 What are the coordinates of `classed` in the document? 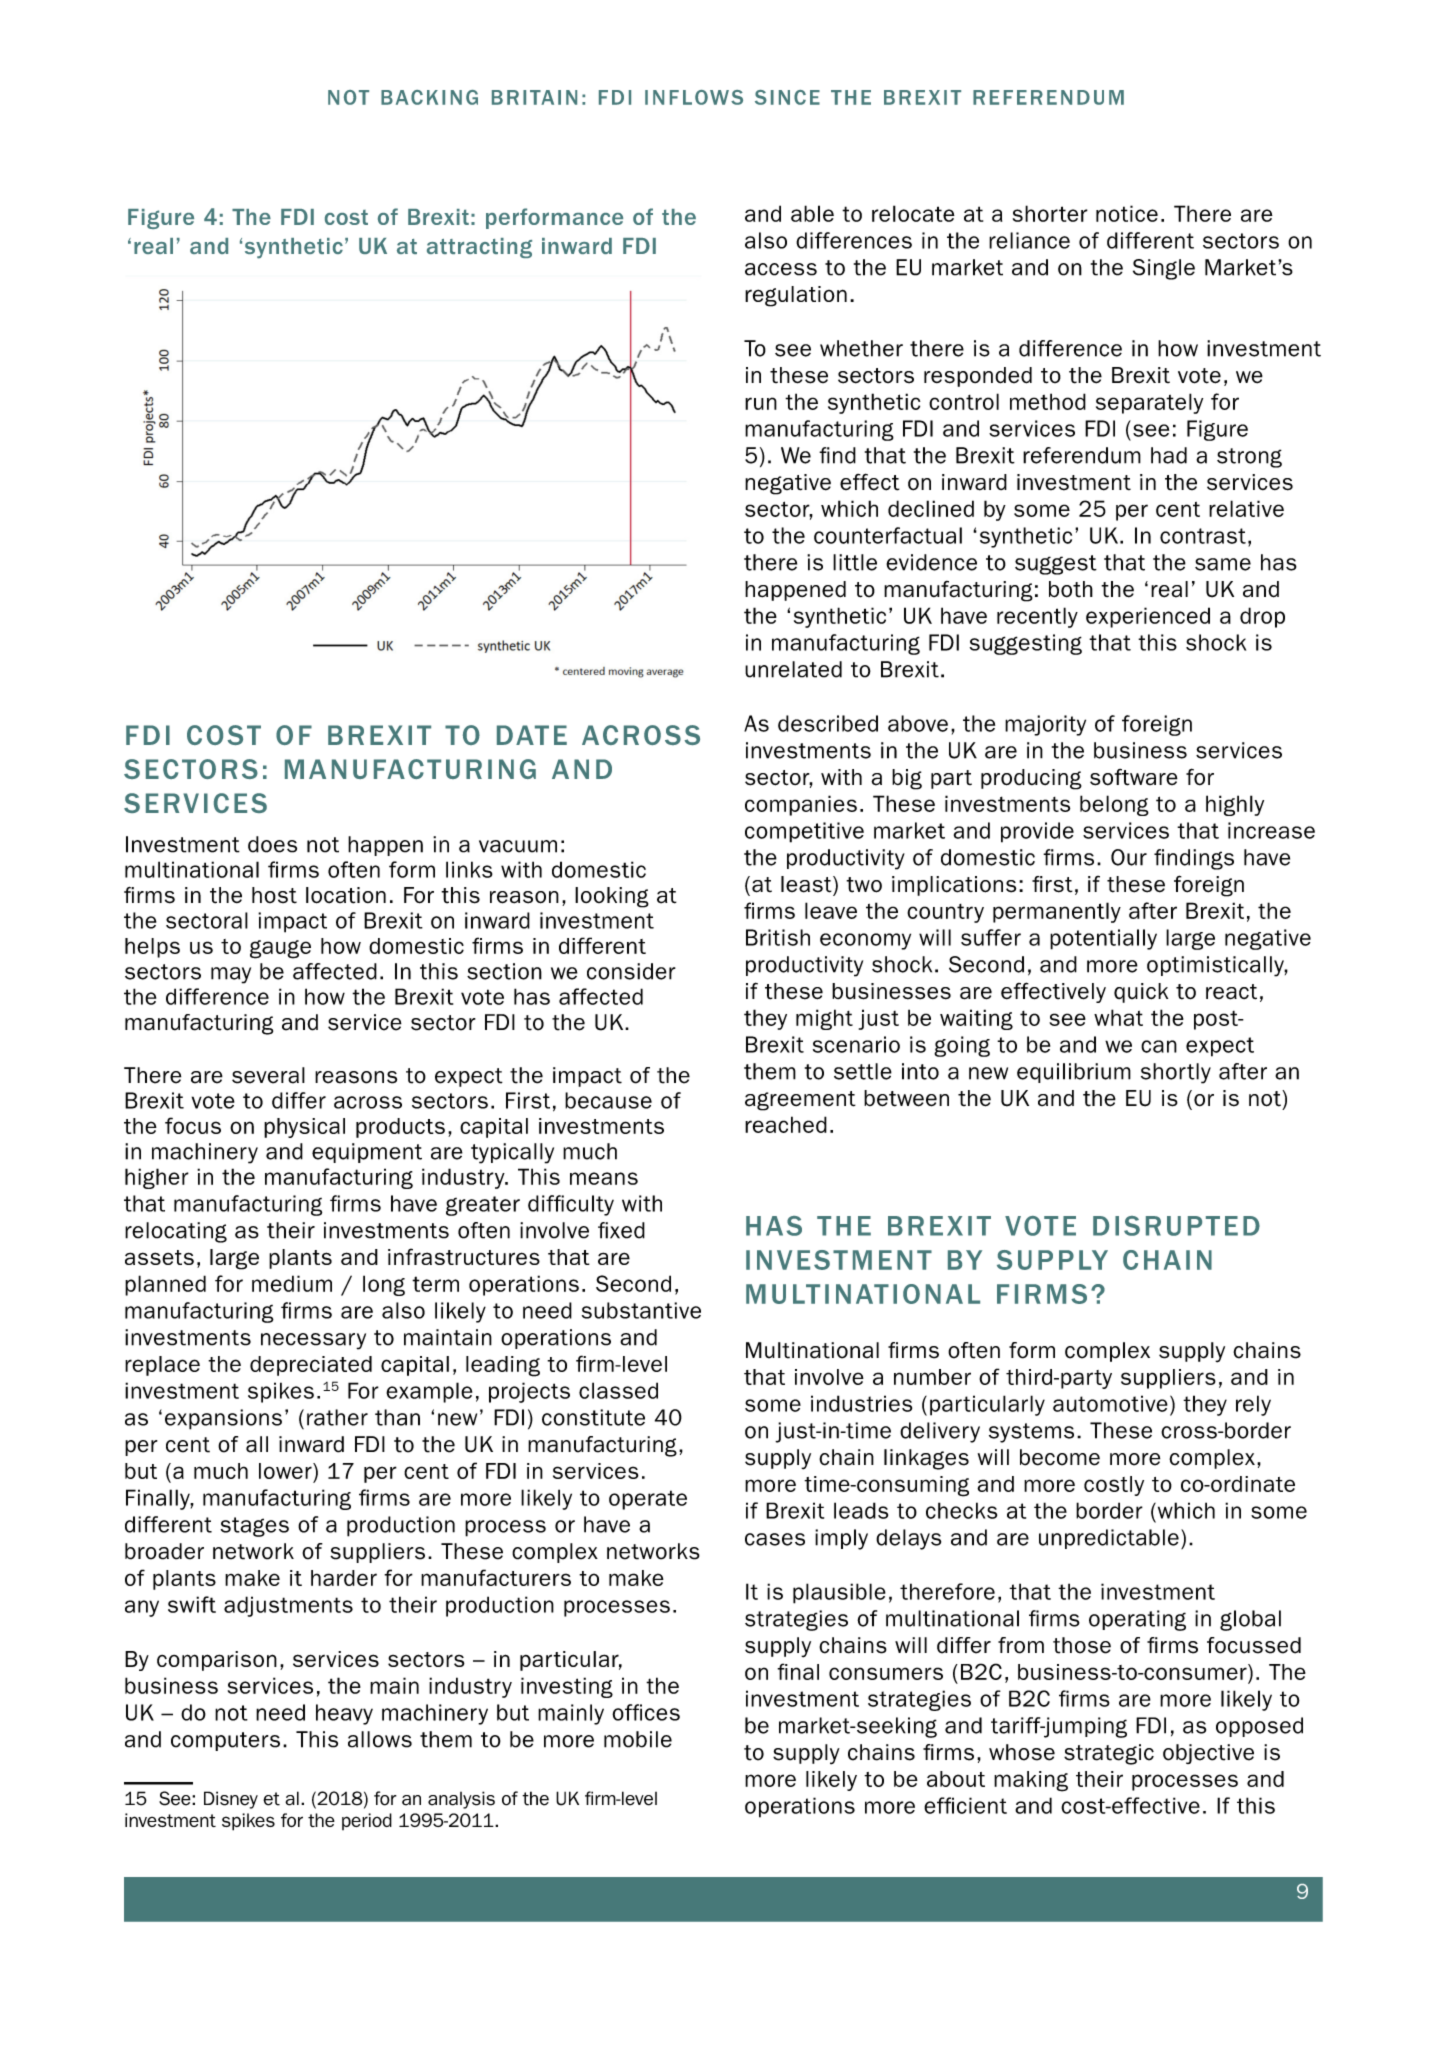 It's located at (618, 1390).
